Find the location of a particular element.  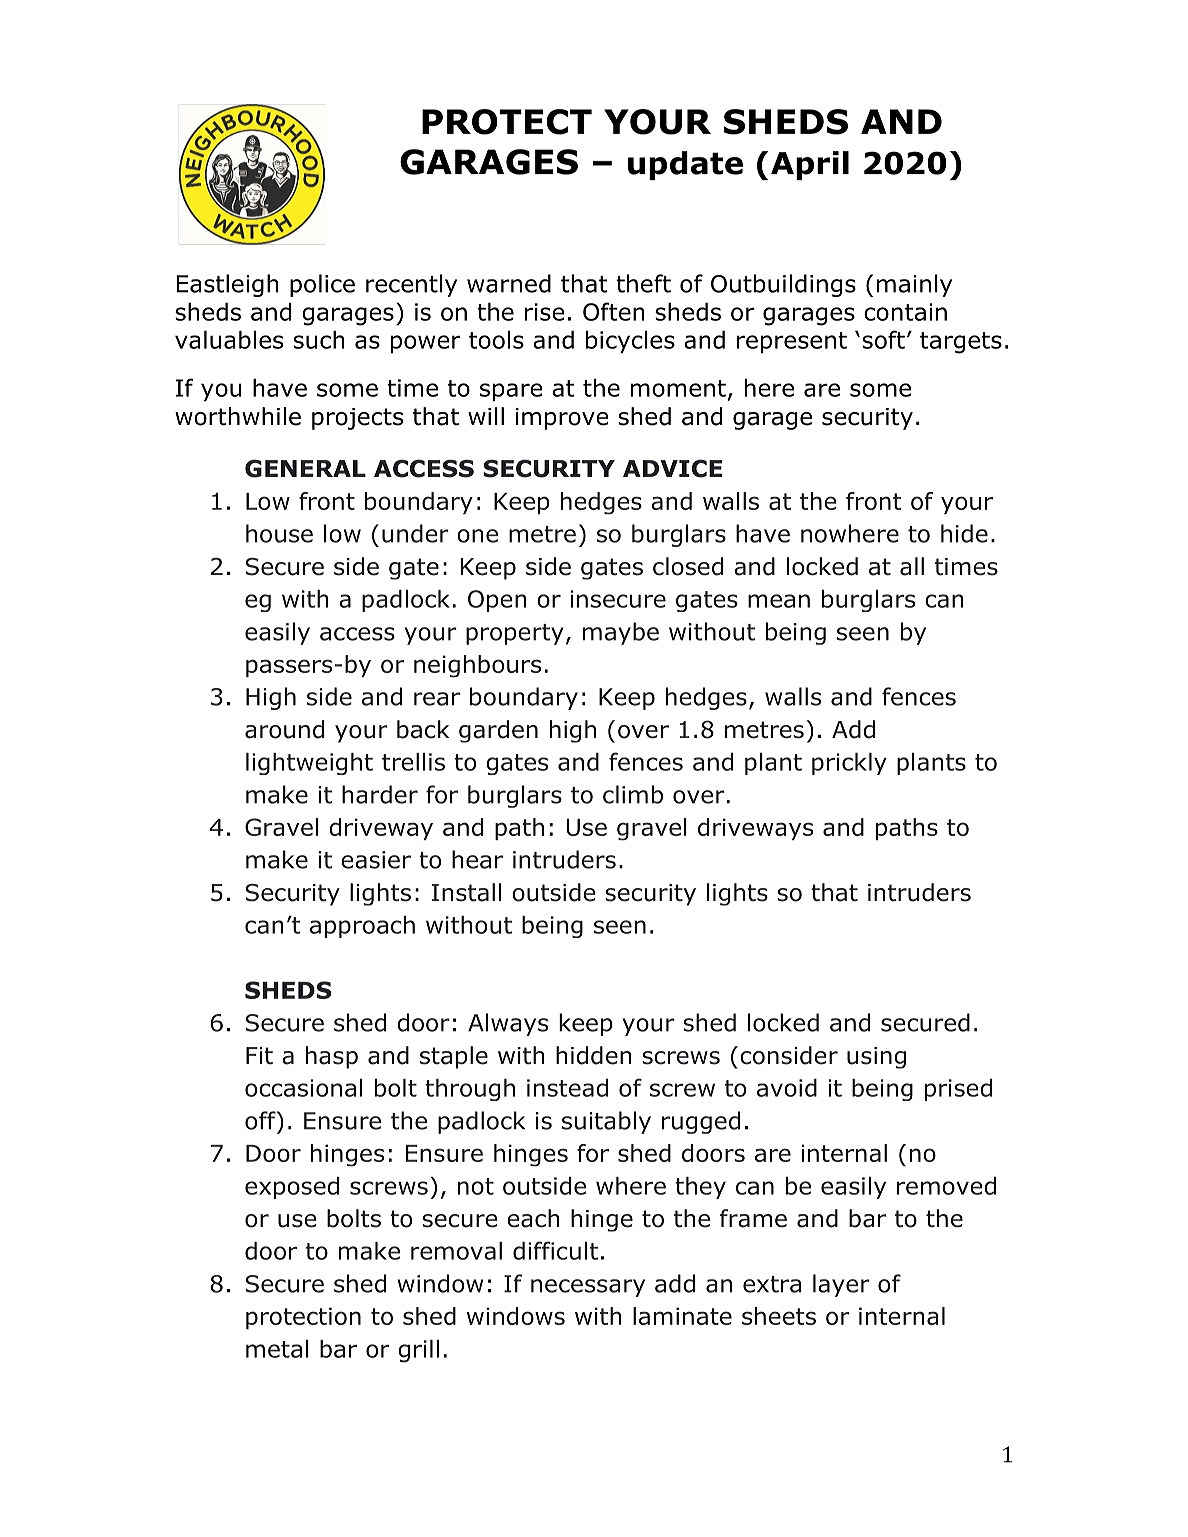

such is located at coordinates (319, 340).
